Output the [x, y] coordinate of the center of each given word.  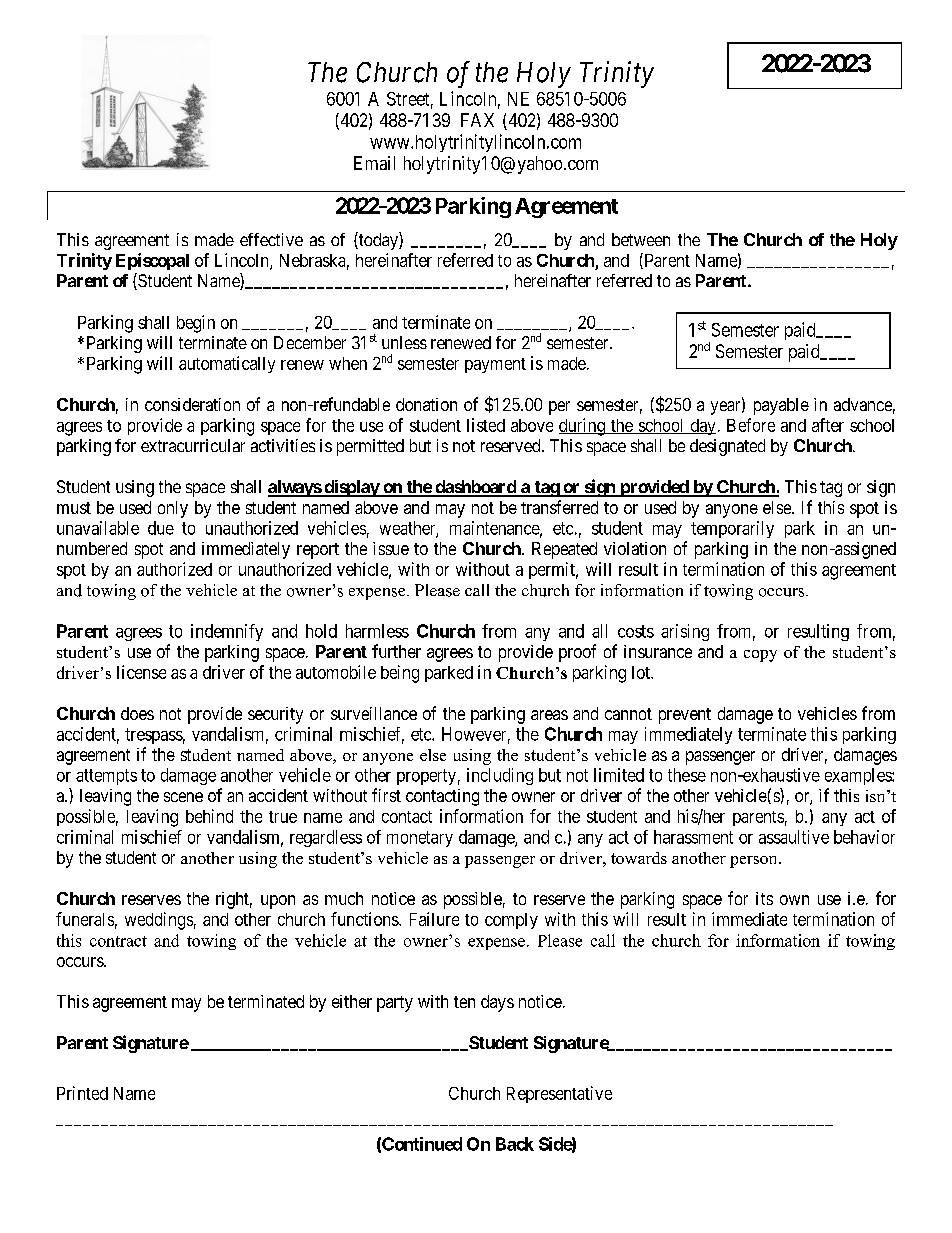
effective [271, 239]
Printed [82, 1093]
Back [515, 1144]
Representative [559, 1094]
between [641, 239]
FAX [477, 120]
